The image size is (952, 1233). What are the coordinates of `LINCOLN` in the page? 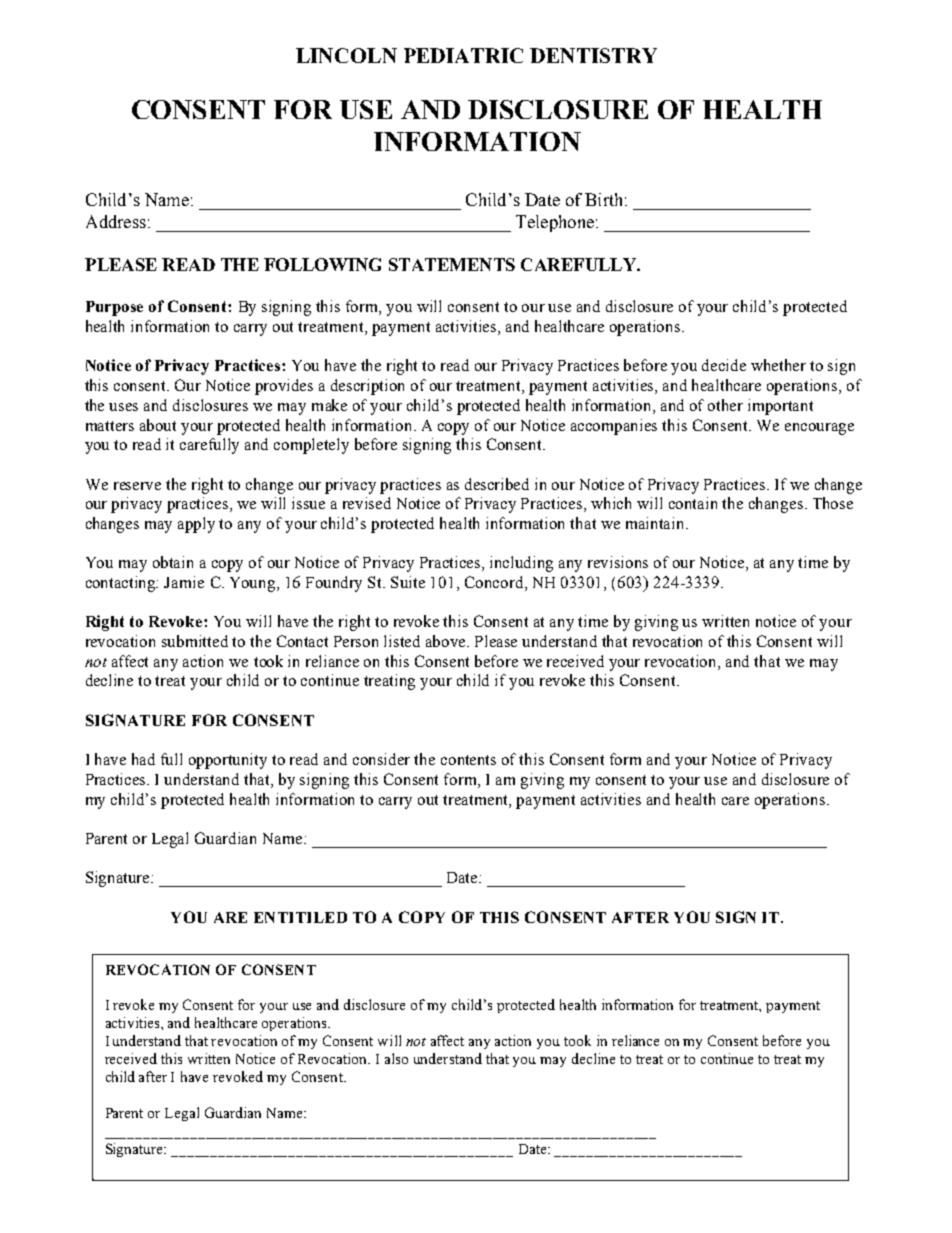 It's located at (346, 55).
